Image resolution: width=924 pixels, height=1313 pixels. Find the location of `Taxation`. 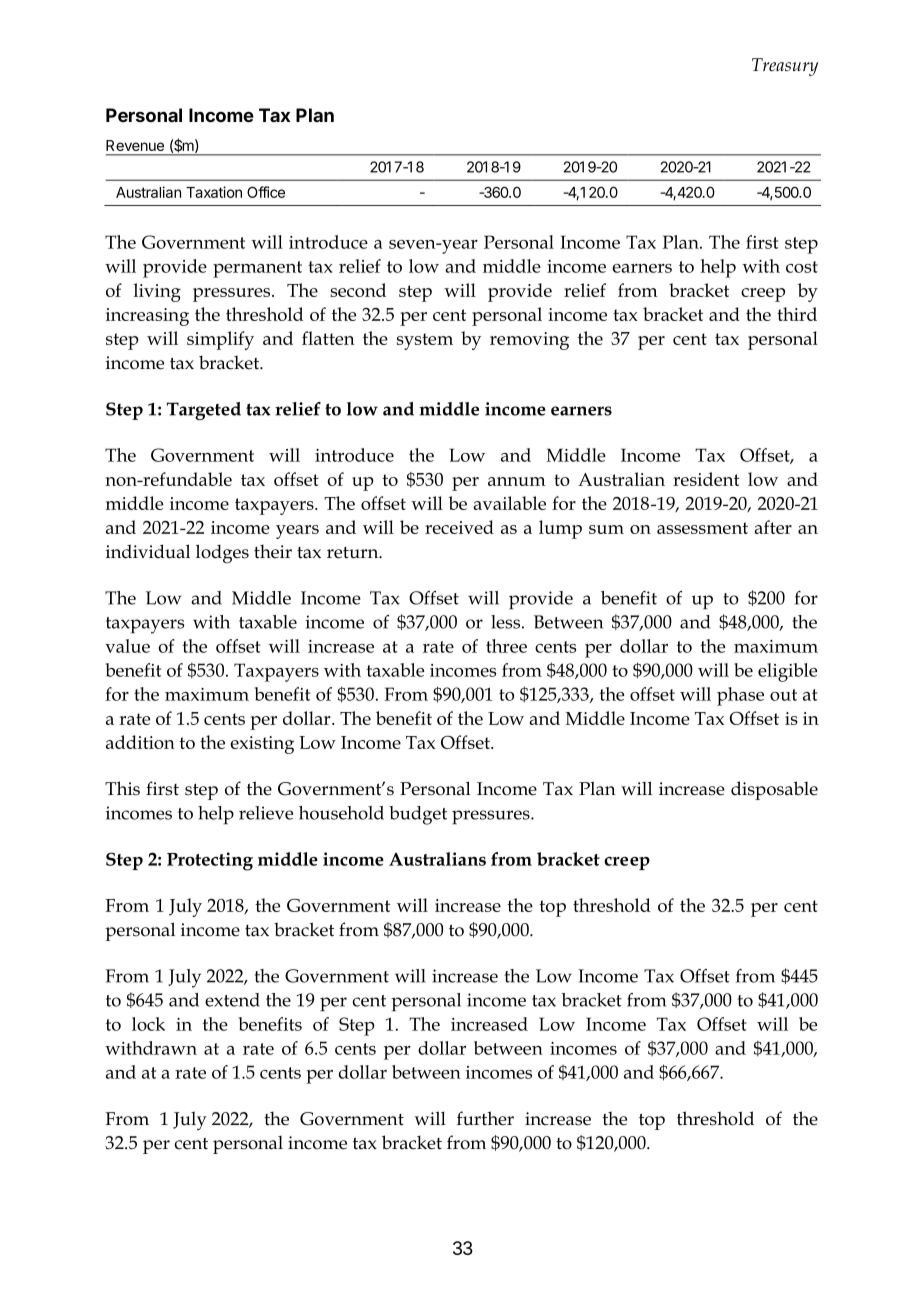

Taxation is located at coordinates (214, 192).
